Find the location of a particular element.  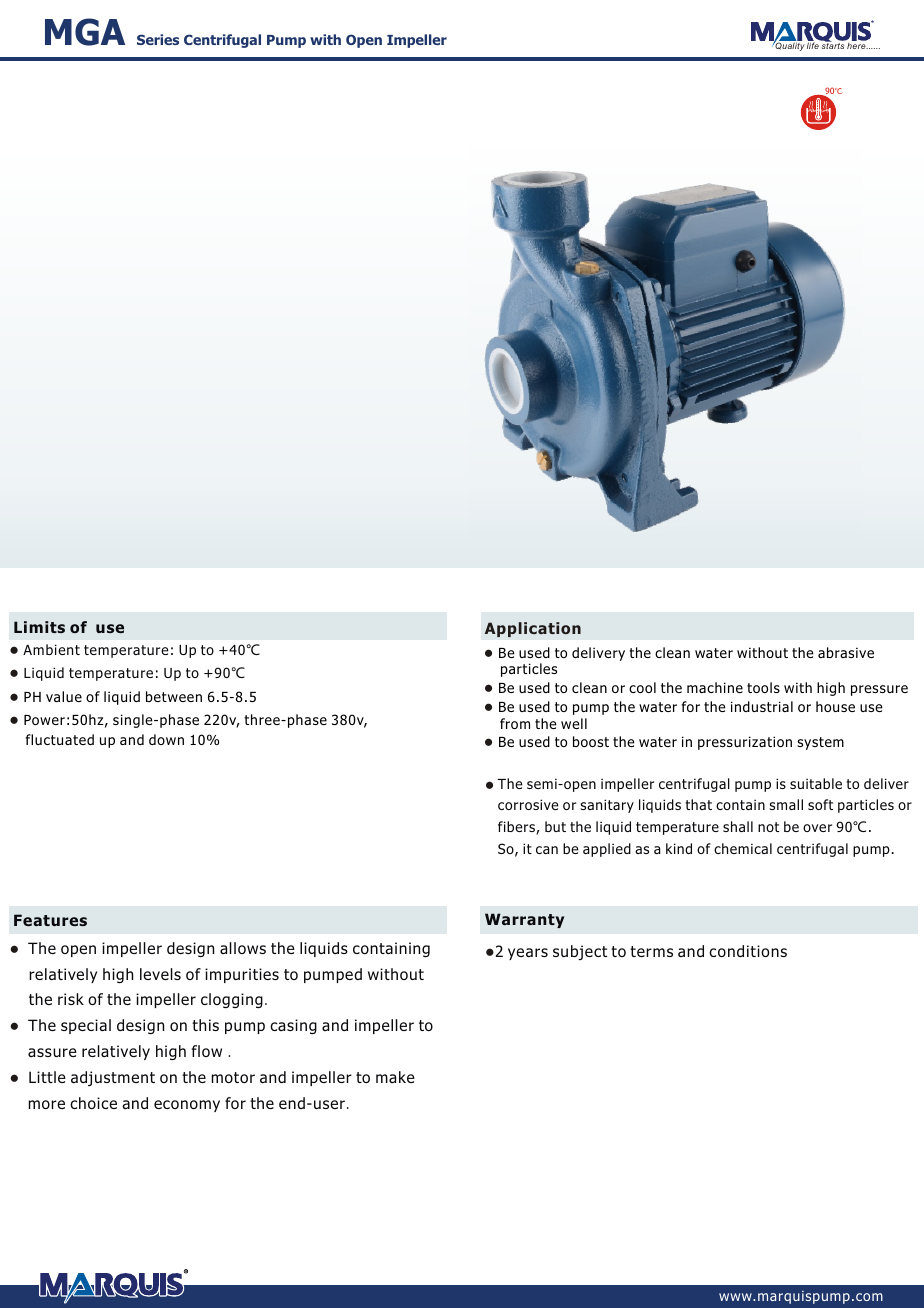

pressurization is located at coordinates (745, 743).
